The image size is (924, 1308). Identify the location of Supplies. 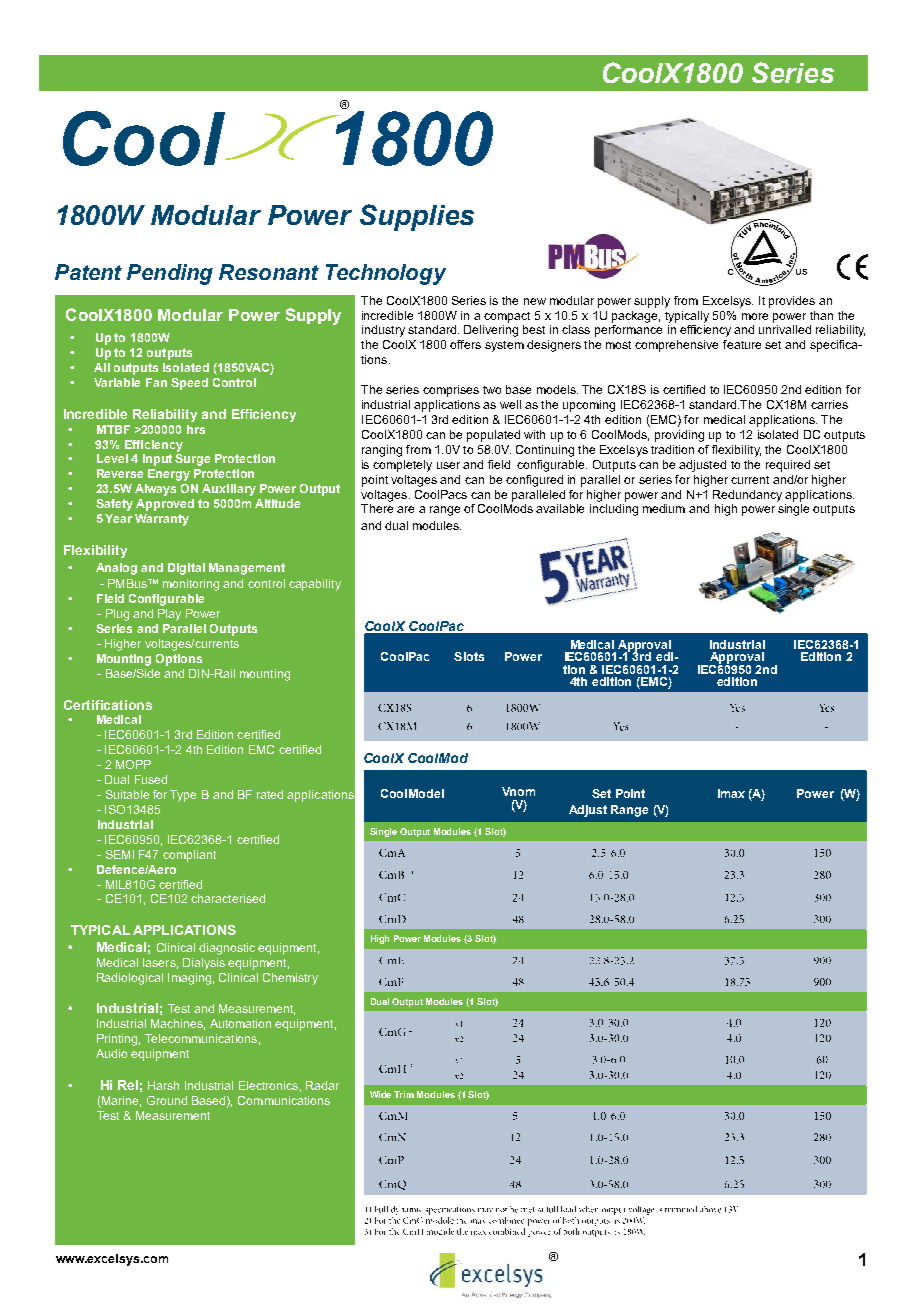
(417, 217).
